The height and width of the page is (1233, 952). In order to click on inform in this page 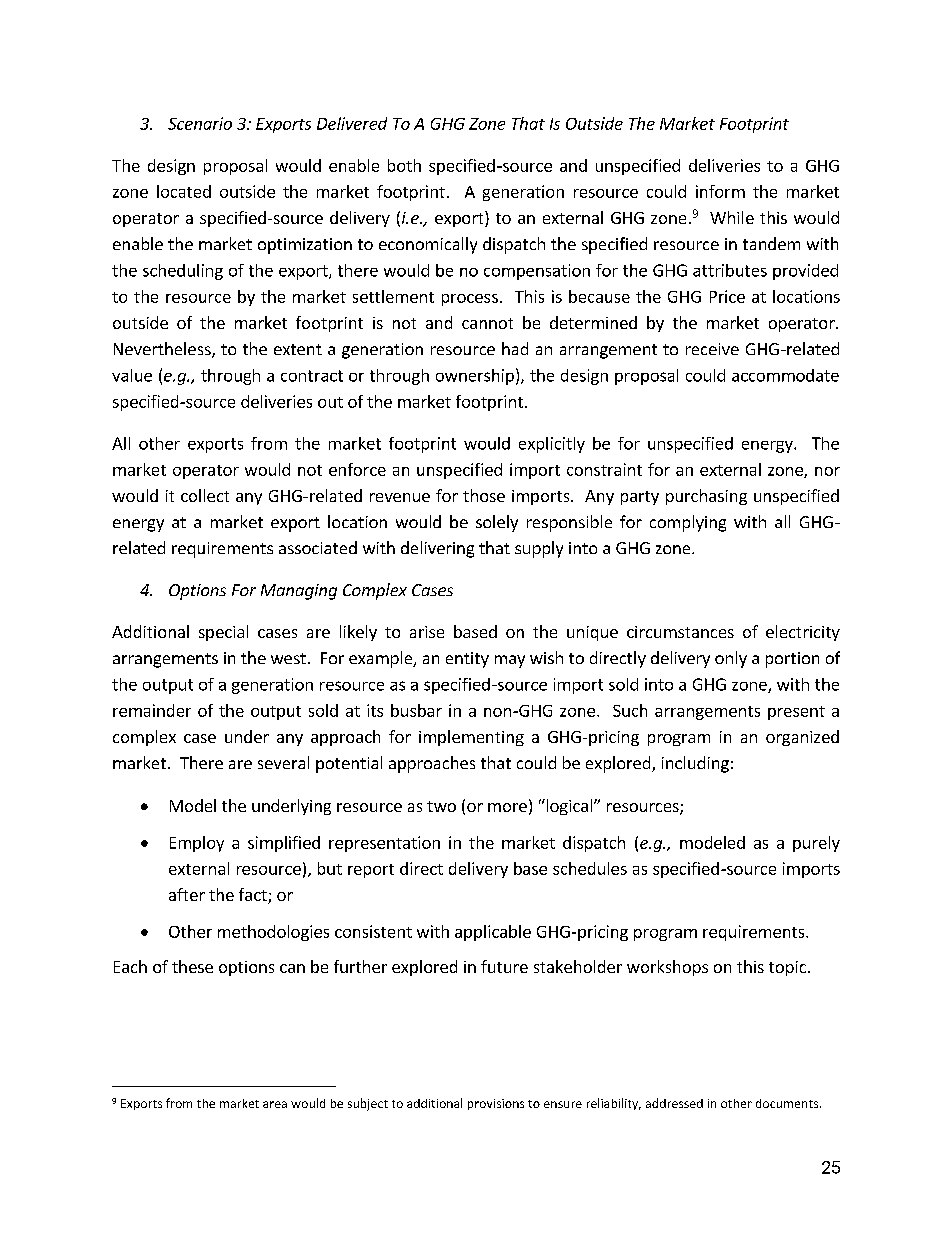, I will do `click(720, 191)`.
